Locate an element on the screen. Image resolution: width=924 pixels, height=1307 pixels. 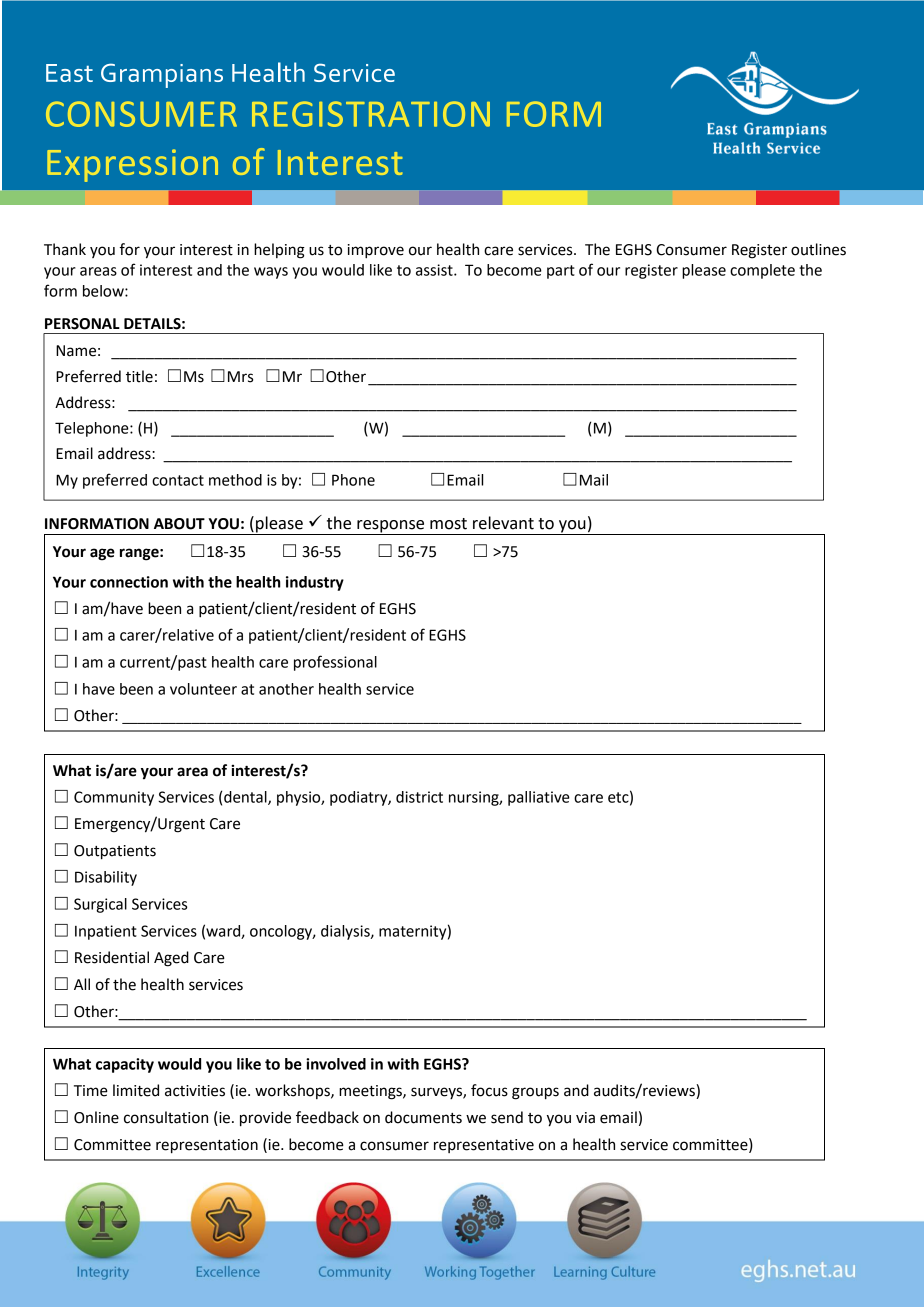
Community is located at coordinates (114, 798).
